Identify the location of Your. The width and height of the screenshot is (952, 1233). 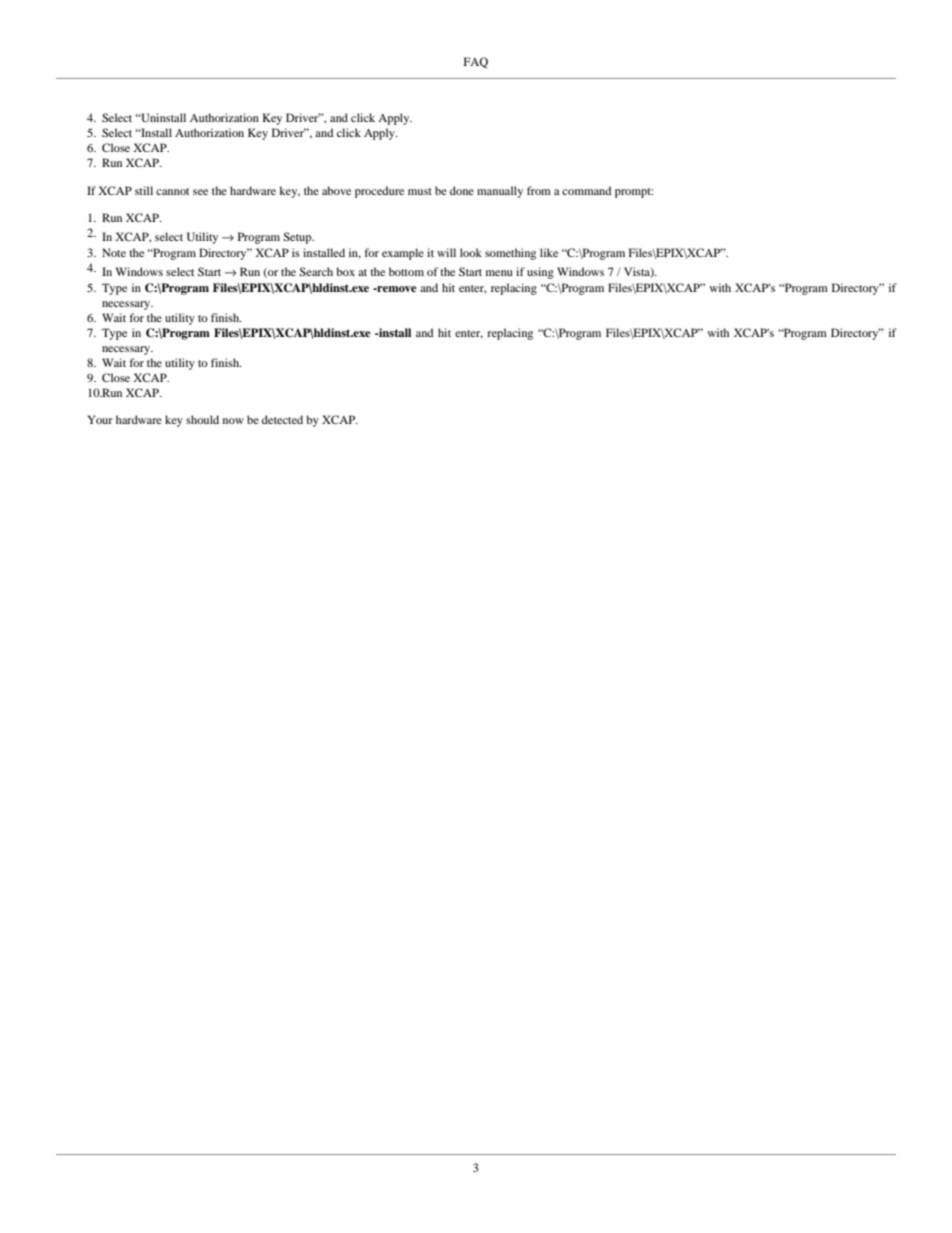
(100, 419).
